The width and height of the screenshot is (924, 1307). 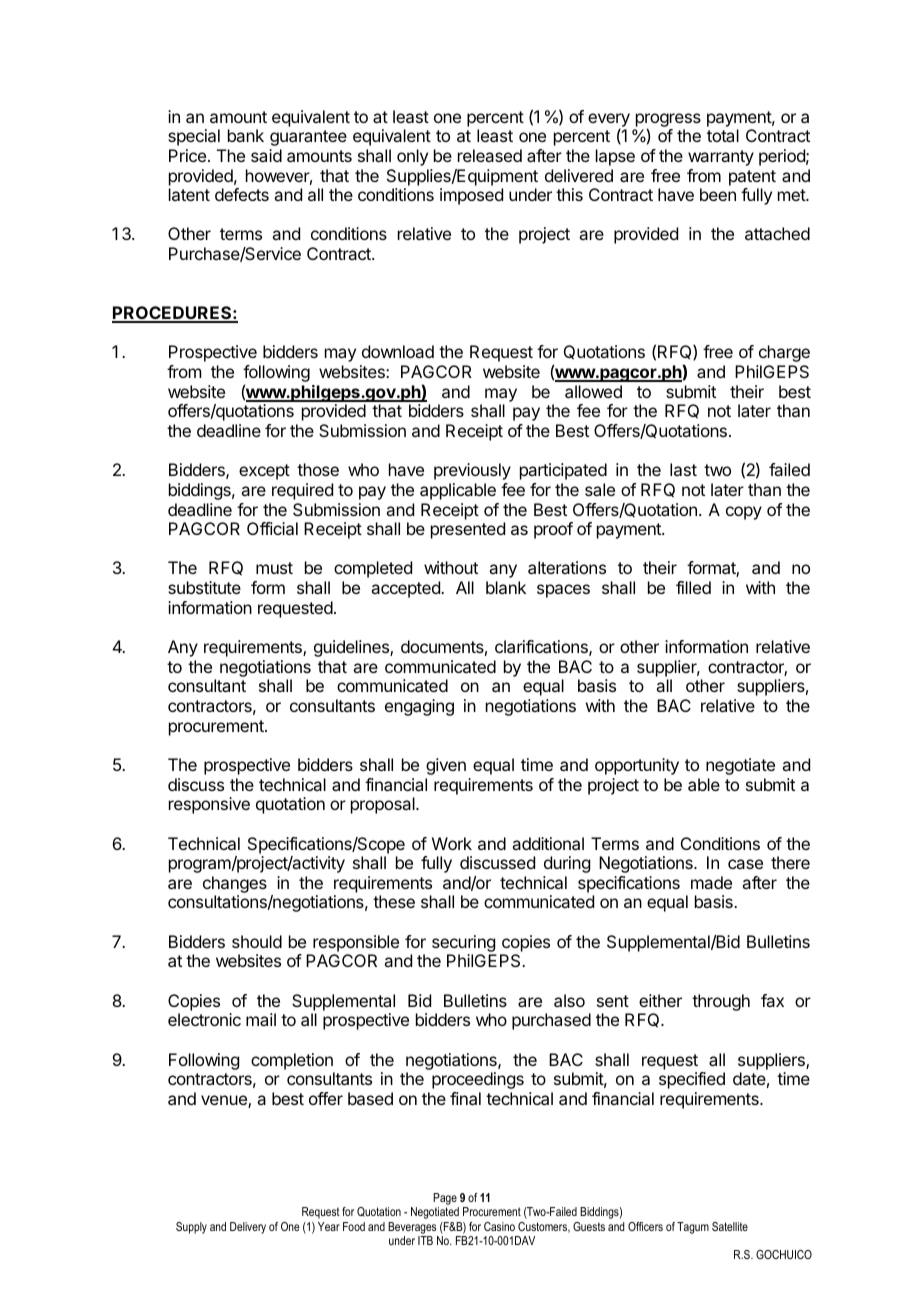 I want to click on said, so click(x=266, y=155).
